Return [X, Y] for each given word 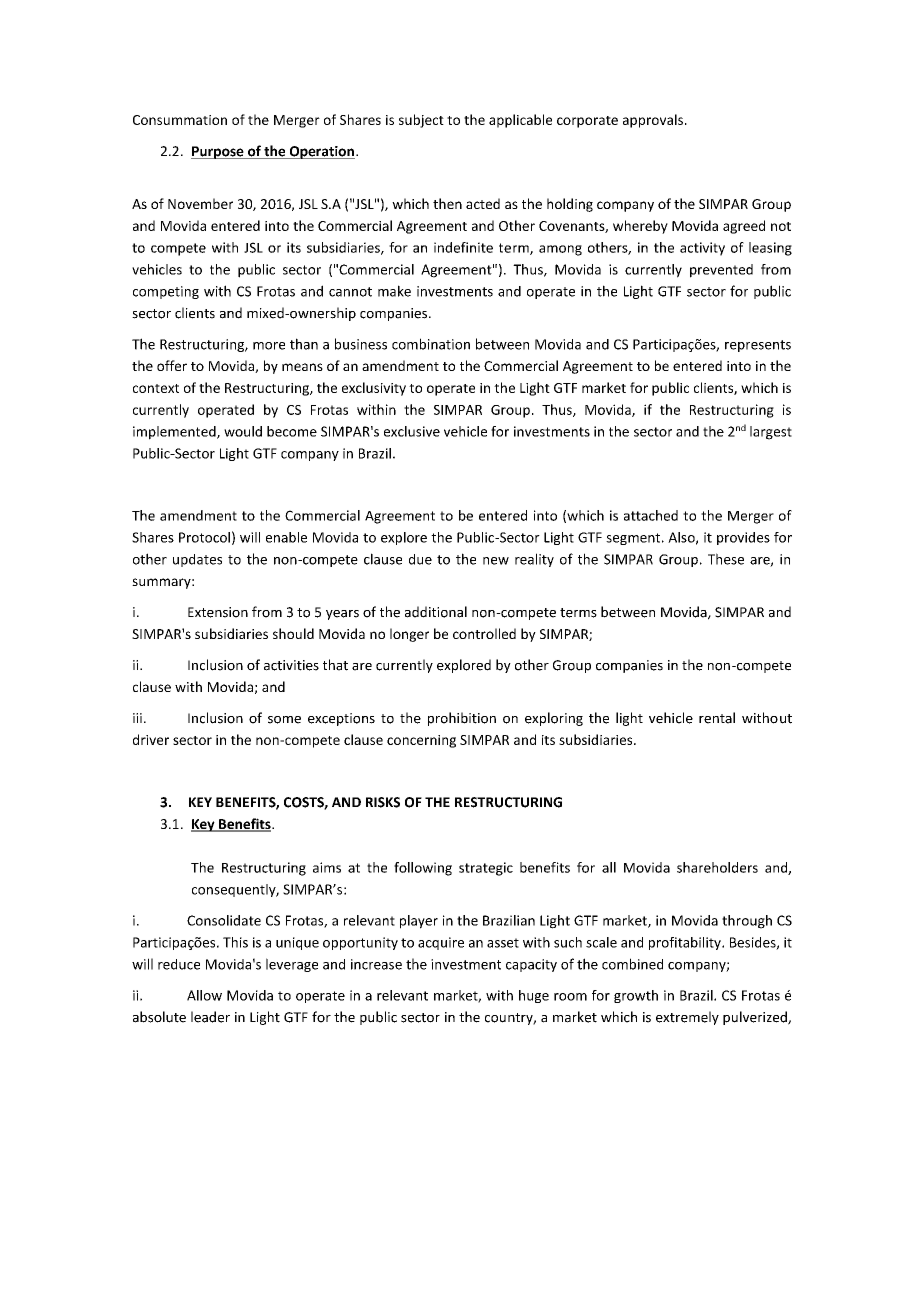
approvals [653, 121]
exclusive [412, 431]
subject [421, 121]
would [243, 431]
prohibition [462, 719]
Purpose [218, 152]
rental [717, 718]
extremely [687, 1018]
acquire [441, 943]
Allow [204, 995]
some [284, 720]
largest [771, 433]
